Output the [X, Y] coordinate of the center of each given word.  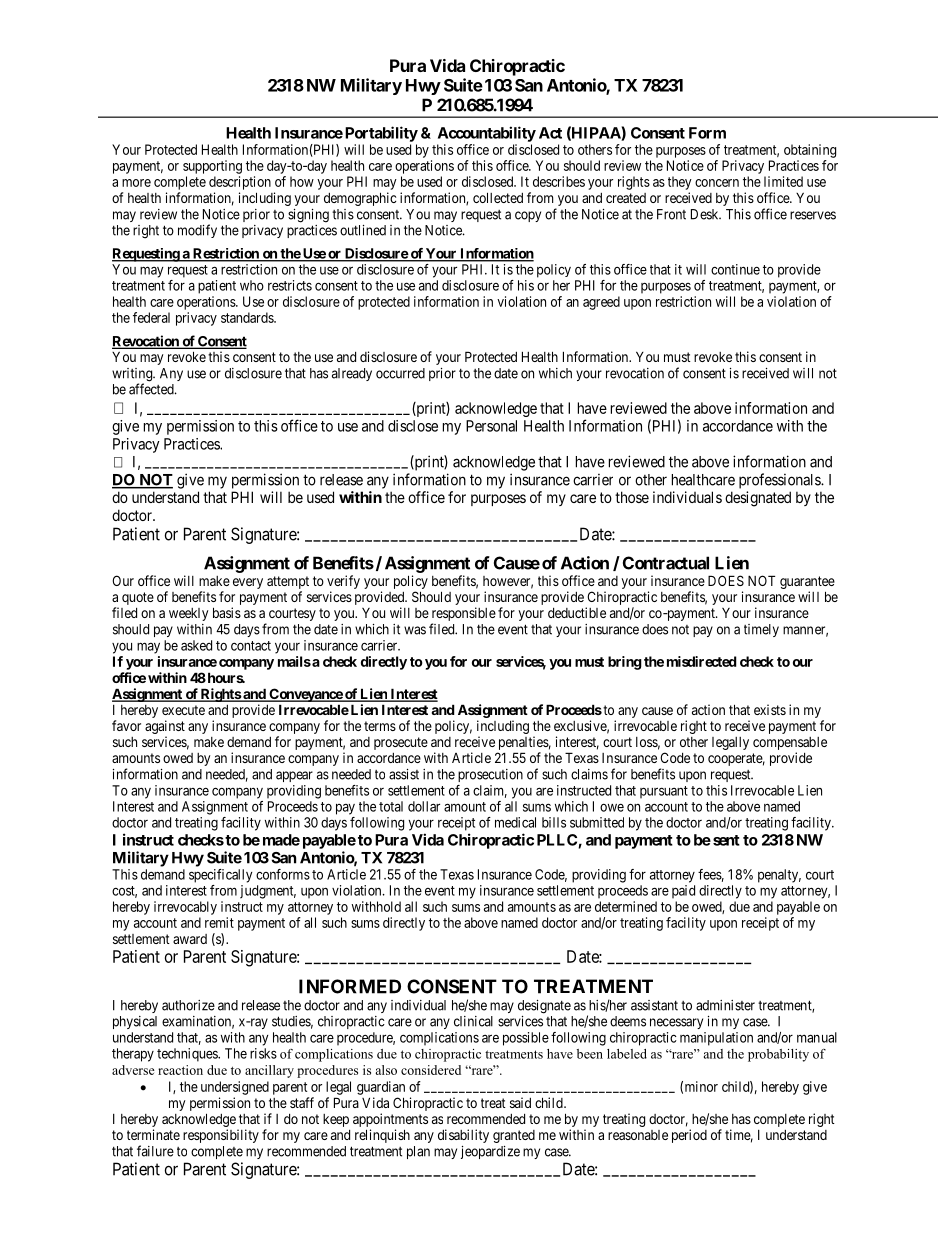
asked [196, 645]
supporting [212, 167]
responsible [464, 615]
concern [717, 183]
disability [463, 1136]
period [689, 1136]
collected [498, 197]
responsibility [221, 1136]
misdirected [702, 661]
